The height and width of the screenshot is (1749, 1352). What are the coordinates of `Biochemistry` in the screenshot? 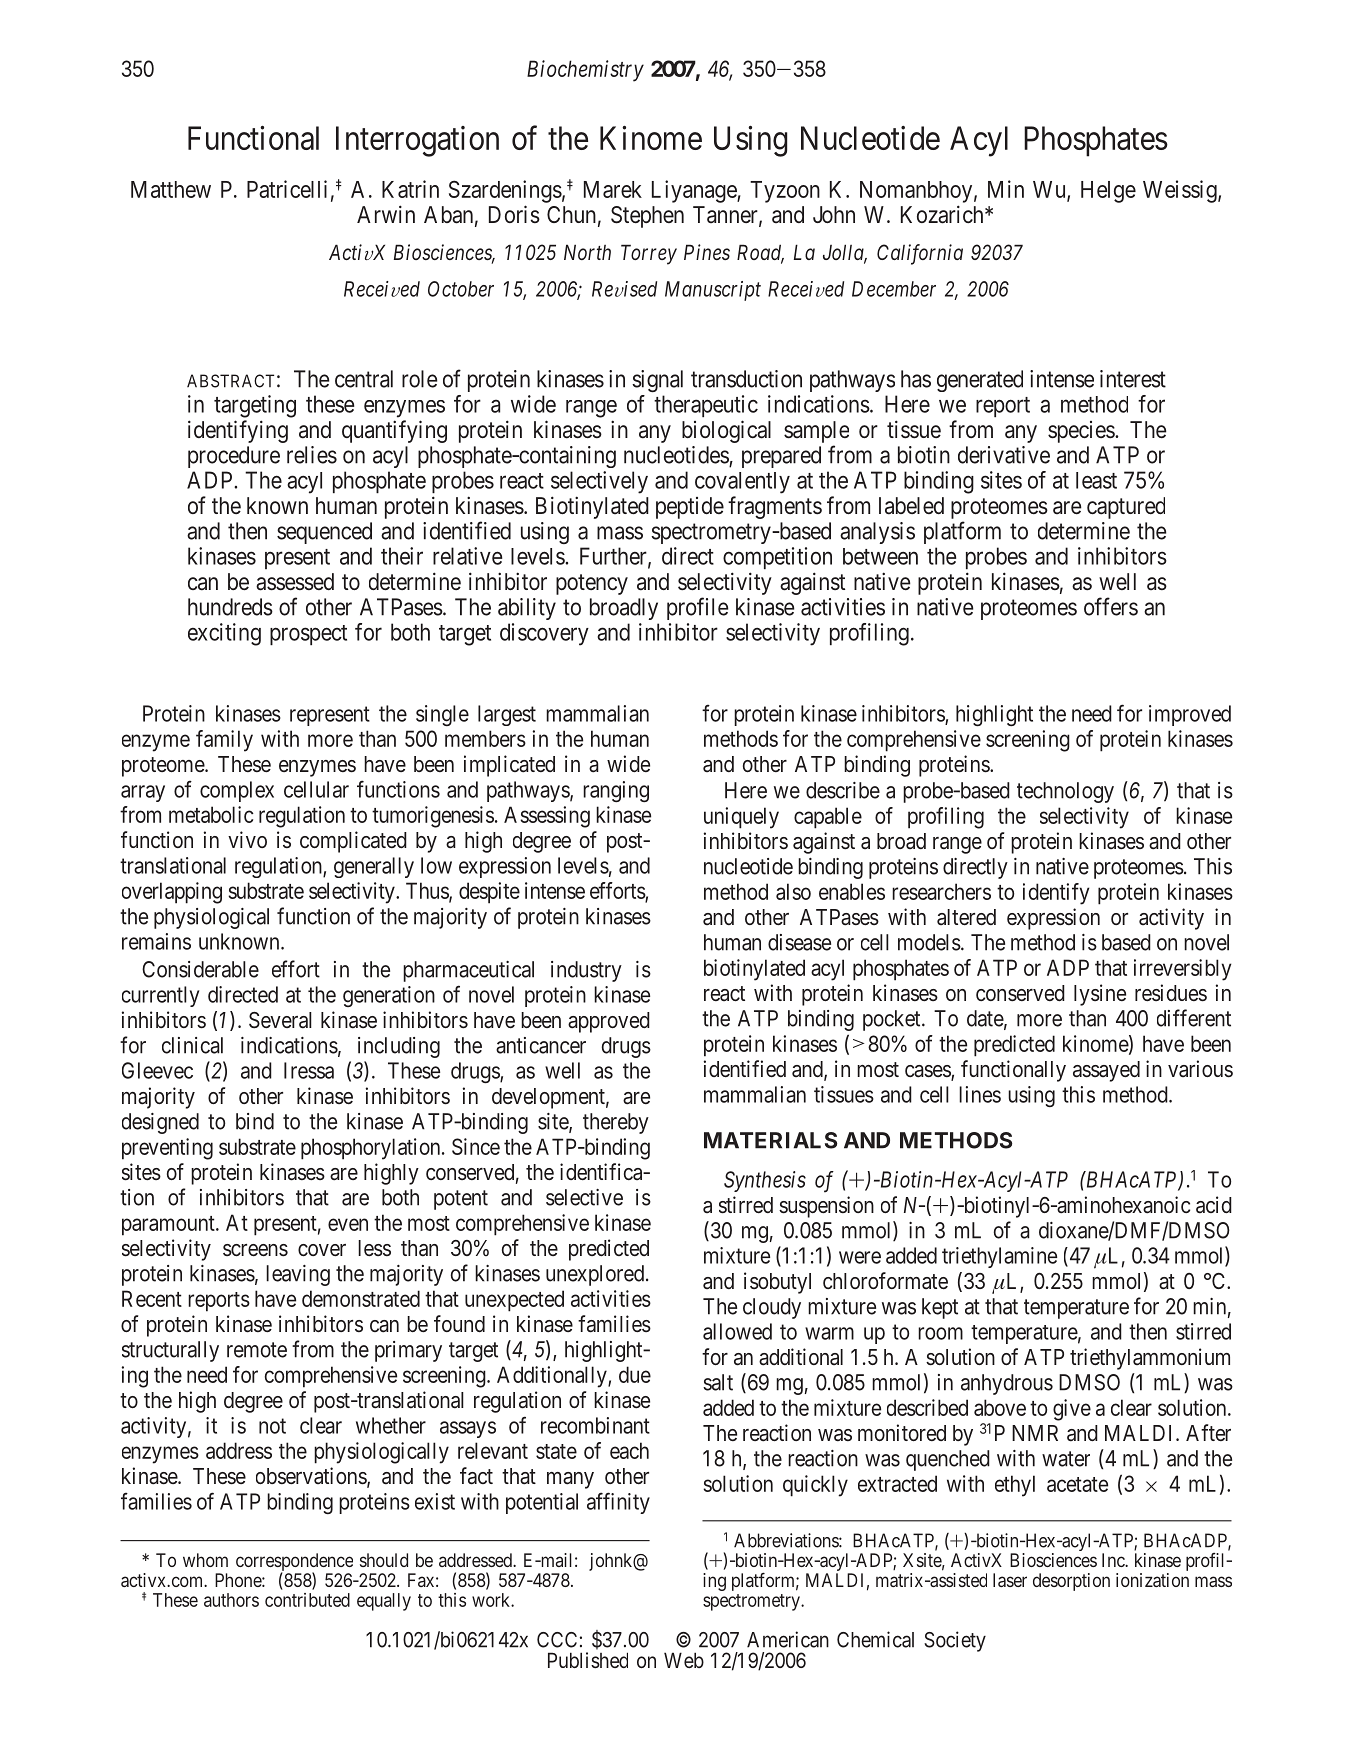 It's located at (585, 71).
